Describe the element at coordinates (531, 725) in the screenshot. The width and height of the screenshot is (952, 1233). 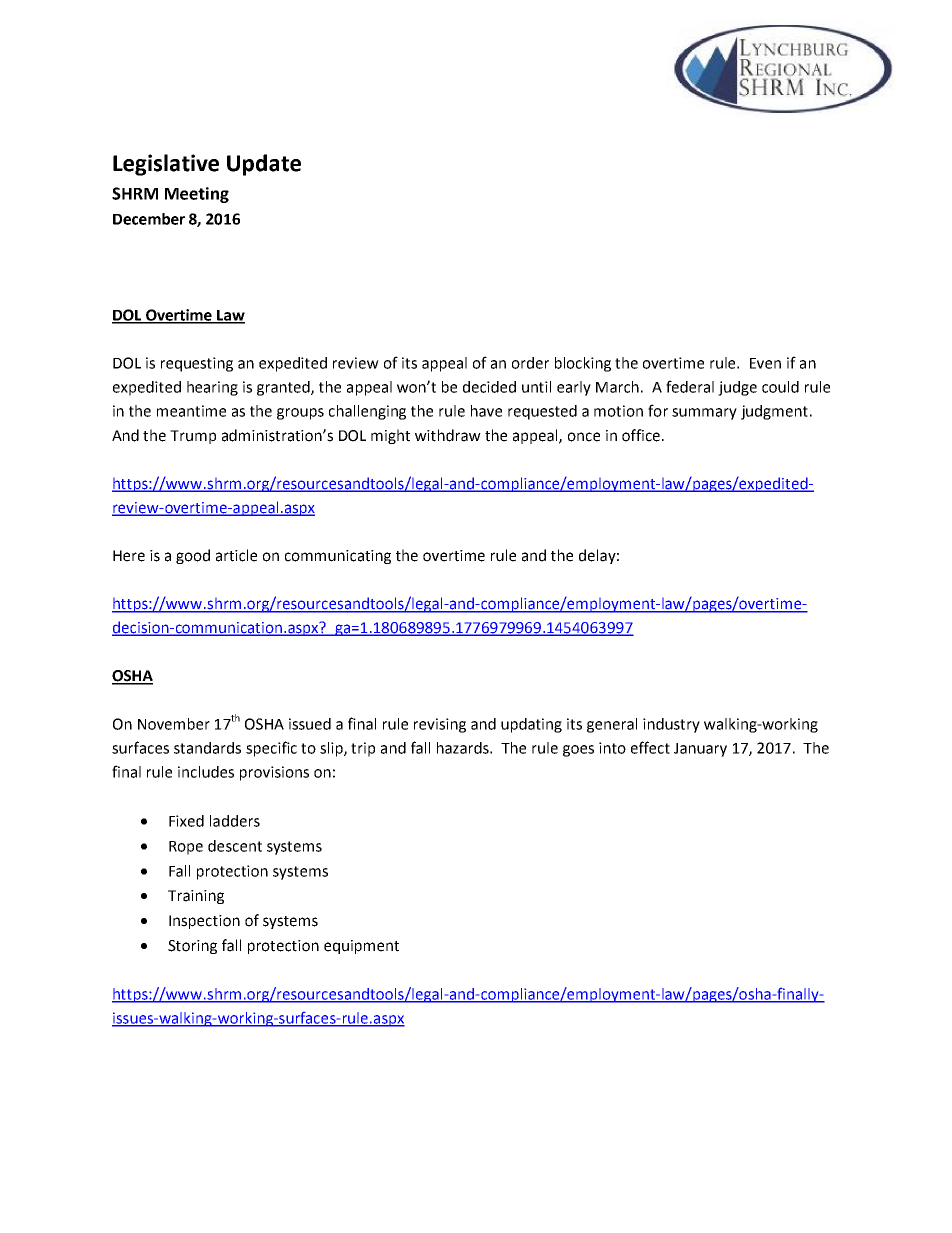
I see `updating` at that location.
